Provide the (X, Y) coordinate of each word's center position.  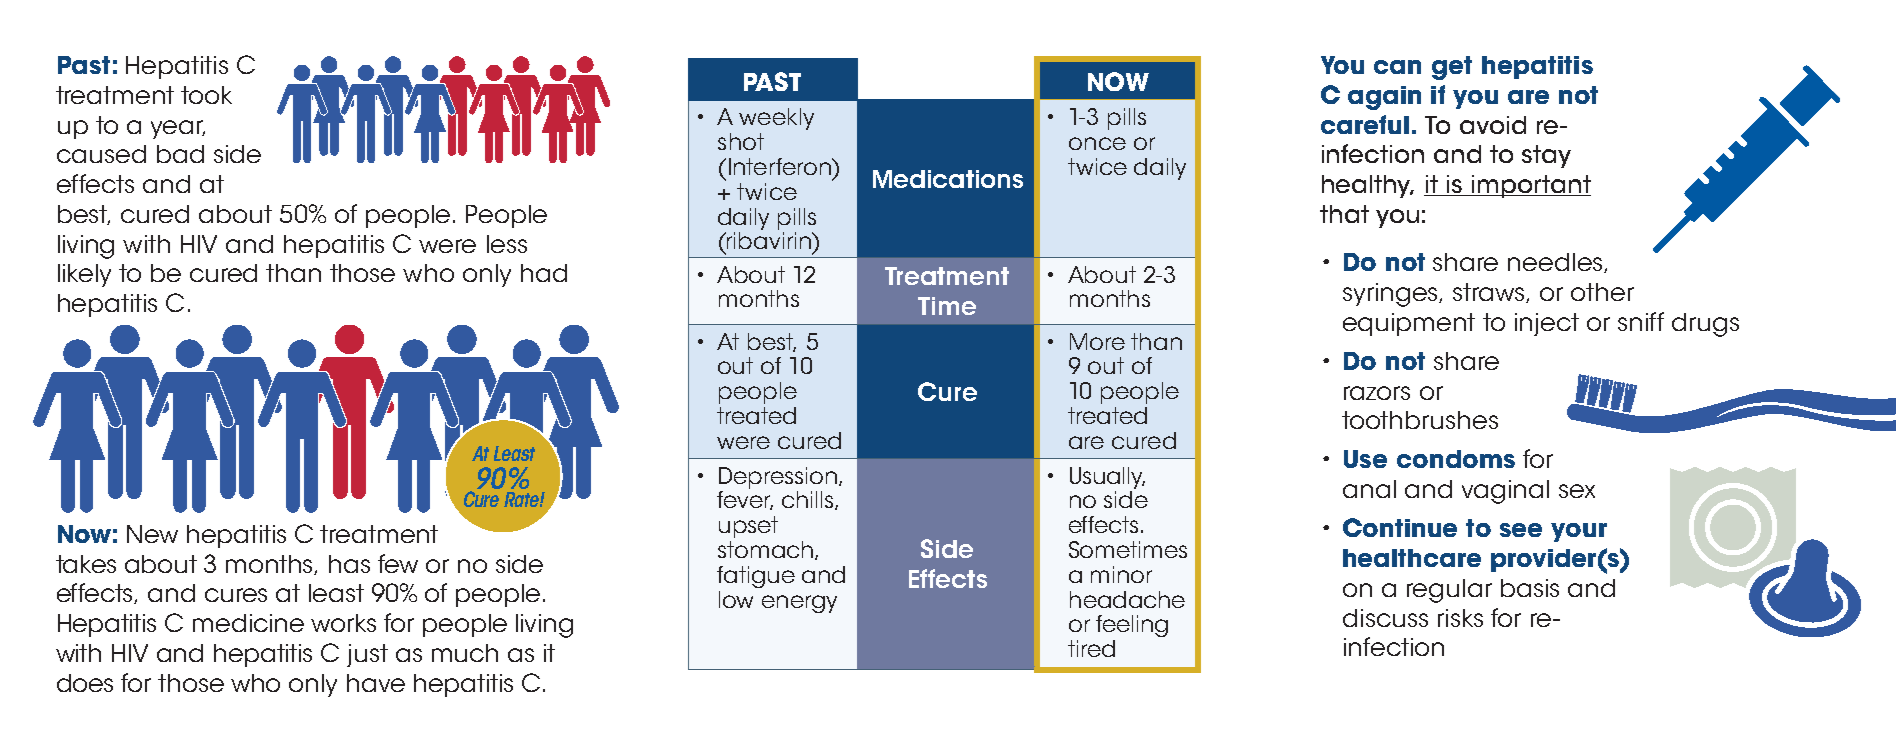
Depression (779, 478)
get (1452, 68)
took (206, 95)
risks (1460, 618)
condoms (1456, 459)
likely (84, 275)
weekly (776, 119)
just (367, 655)
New (152, 534)
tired (1091, 648)
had (544, 273)
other (1602, 292)
